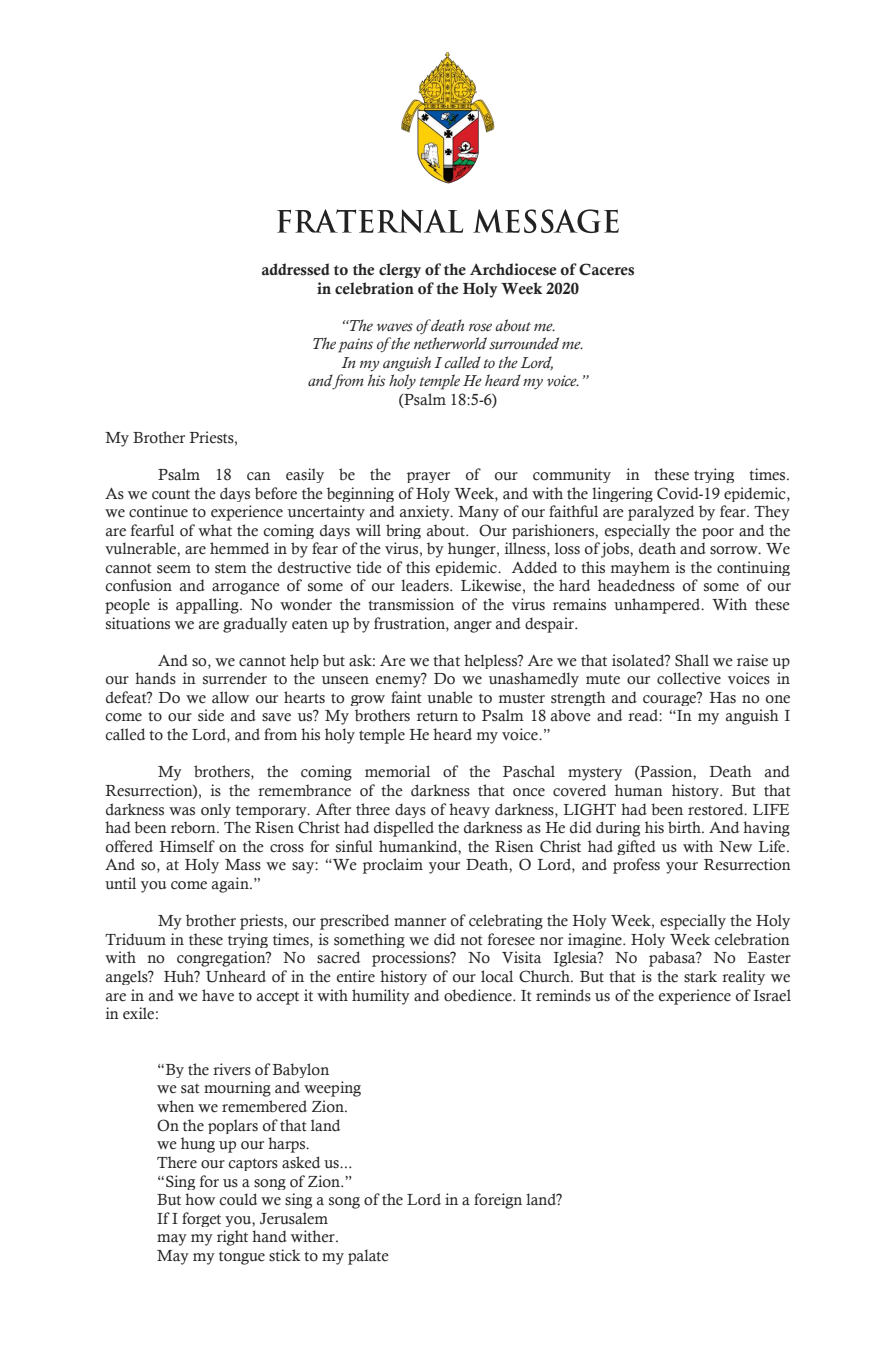 This screenshot has height=1370, width=896. What do you see at coordinates (216, 810) in the screenshot?
I see `only` at bounding box center [216, 810].
